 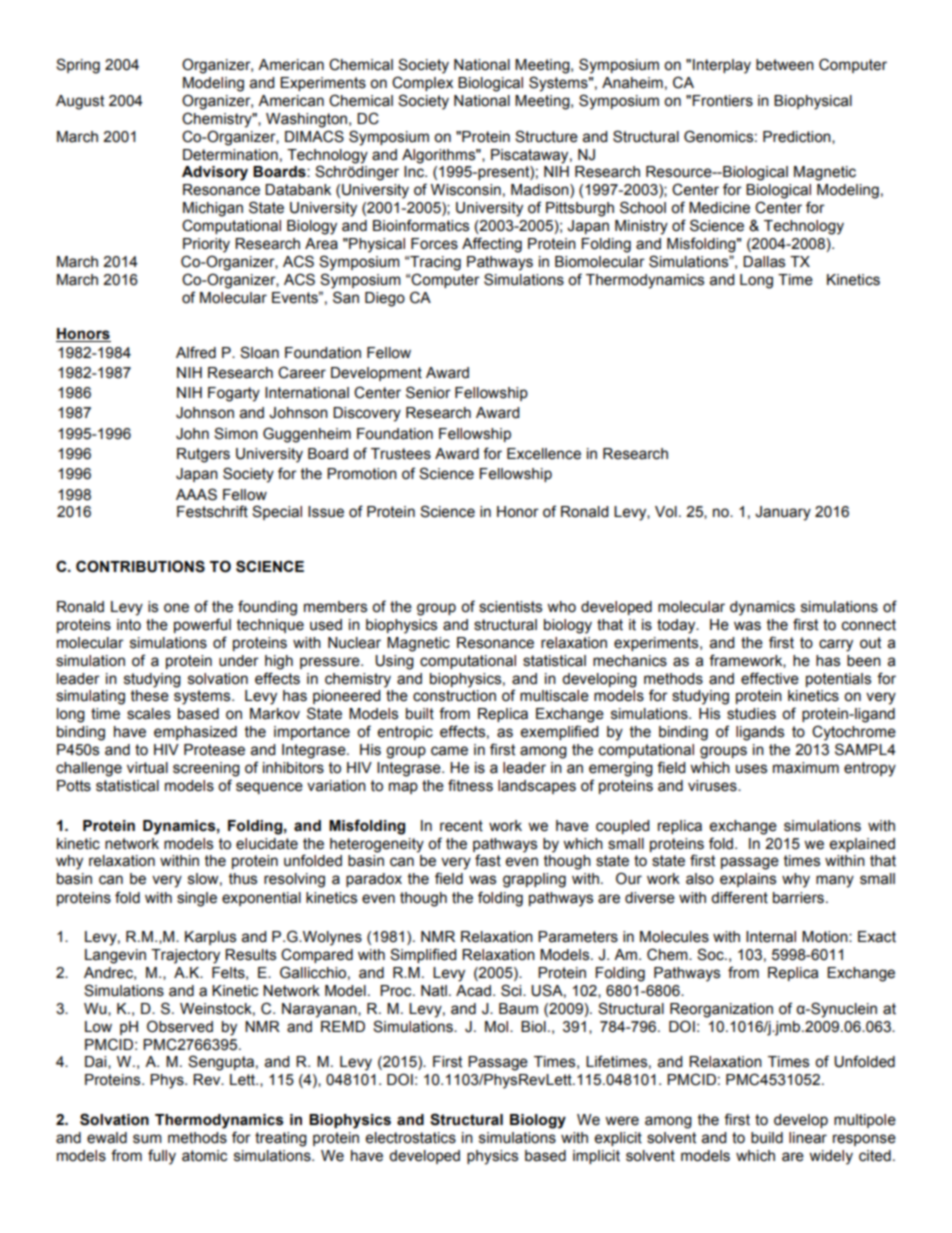 What do you see at coordinates (836, 645) in the page?
I see `carry` at bounding box center [836, 645].
